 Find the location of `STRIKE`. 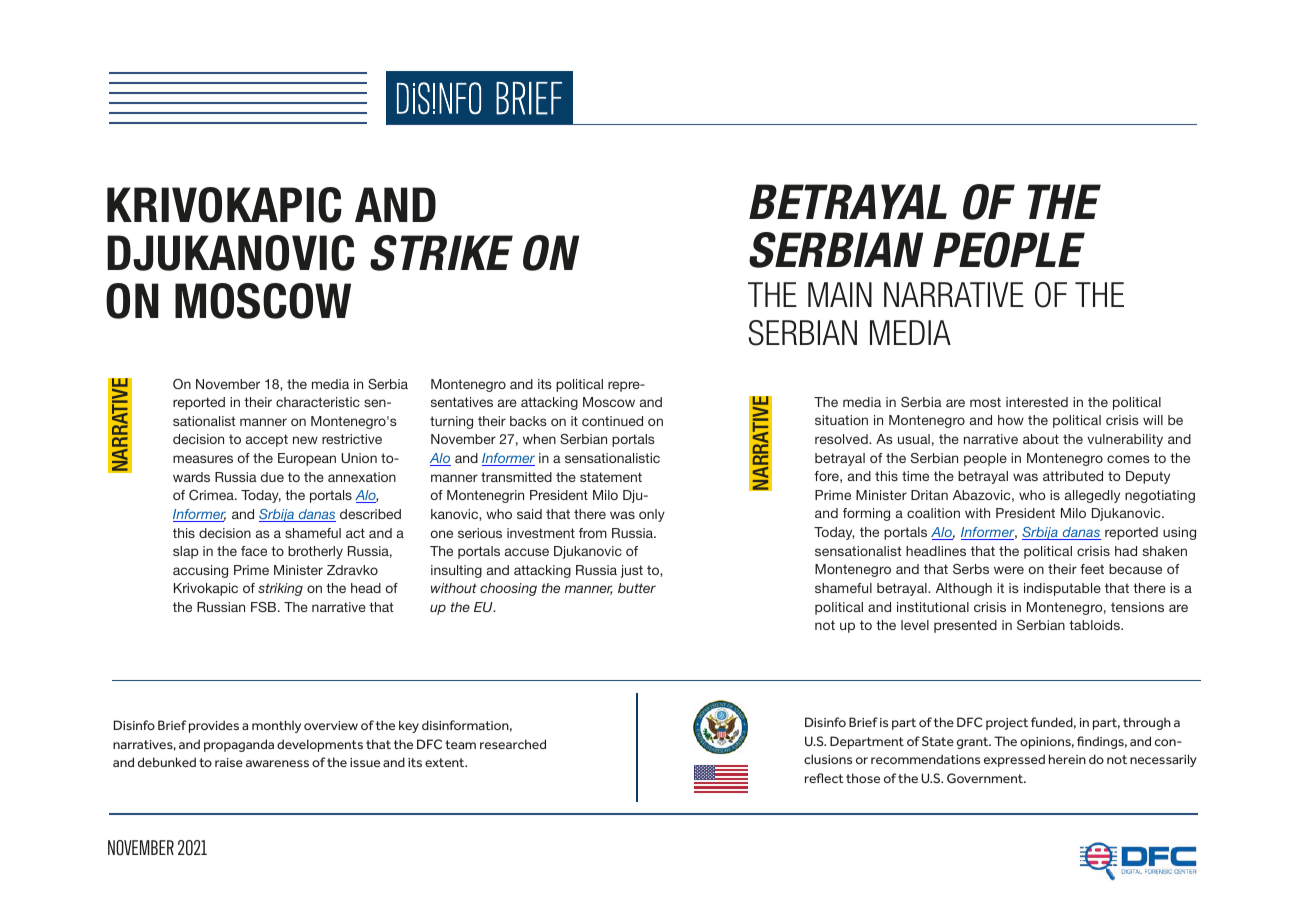

STRIKE is located at coordinates (441, 253).
